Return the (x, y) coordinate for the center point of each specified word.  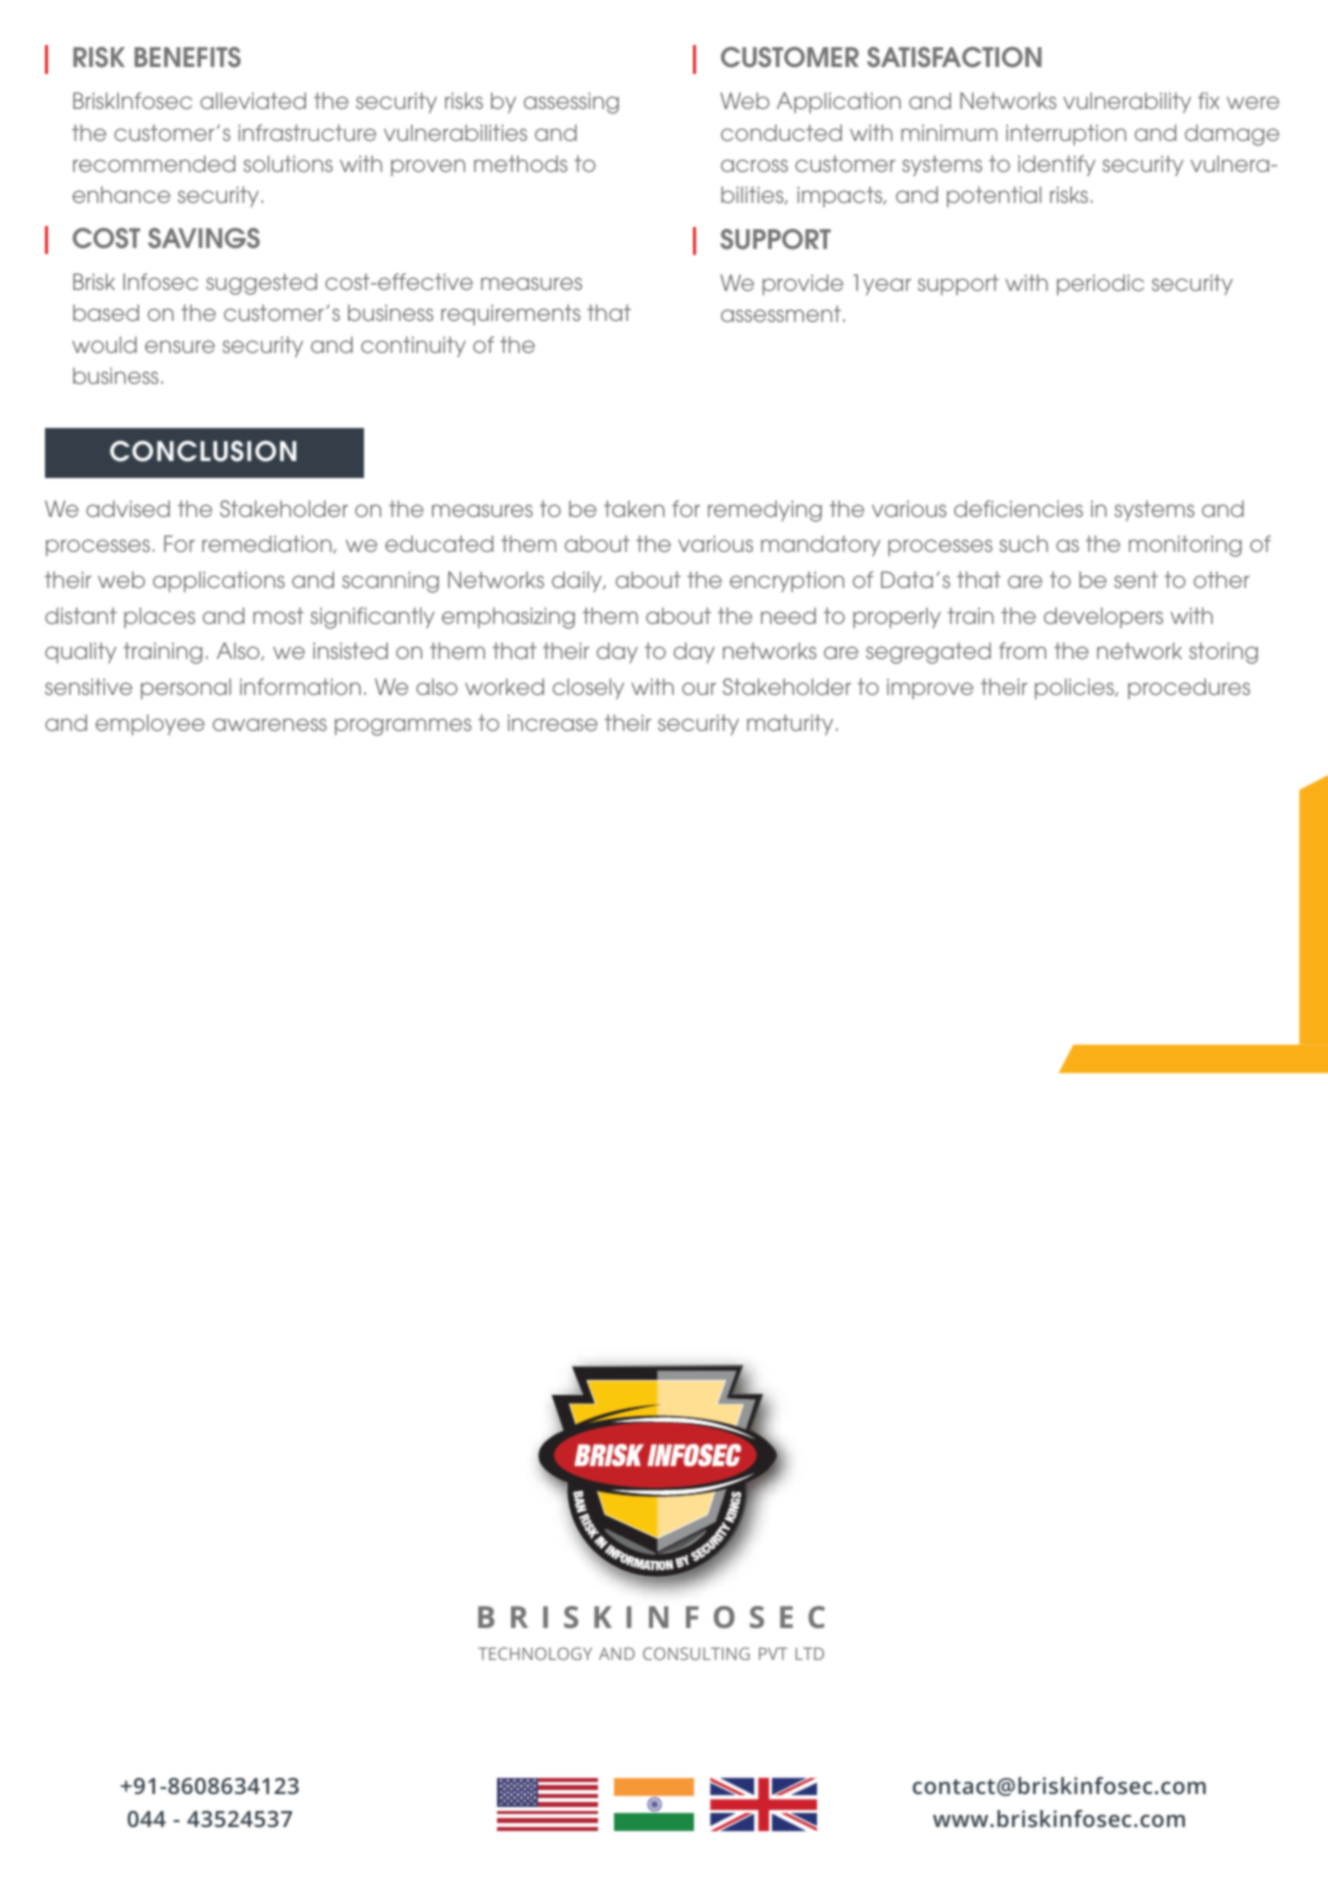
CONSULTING (696, 1653)
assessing (571, 103)
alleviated (253, 100)
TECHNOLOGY (535, 1653)
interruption (1066, 134)
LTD (810, 1653)
